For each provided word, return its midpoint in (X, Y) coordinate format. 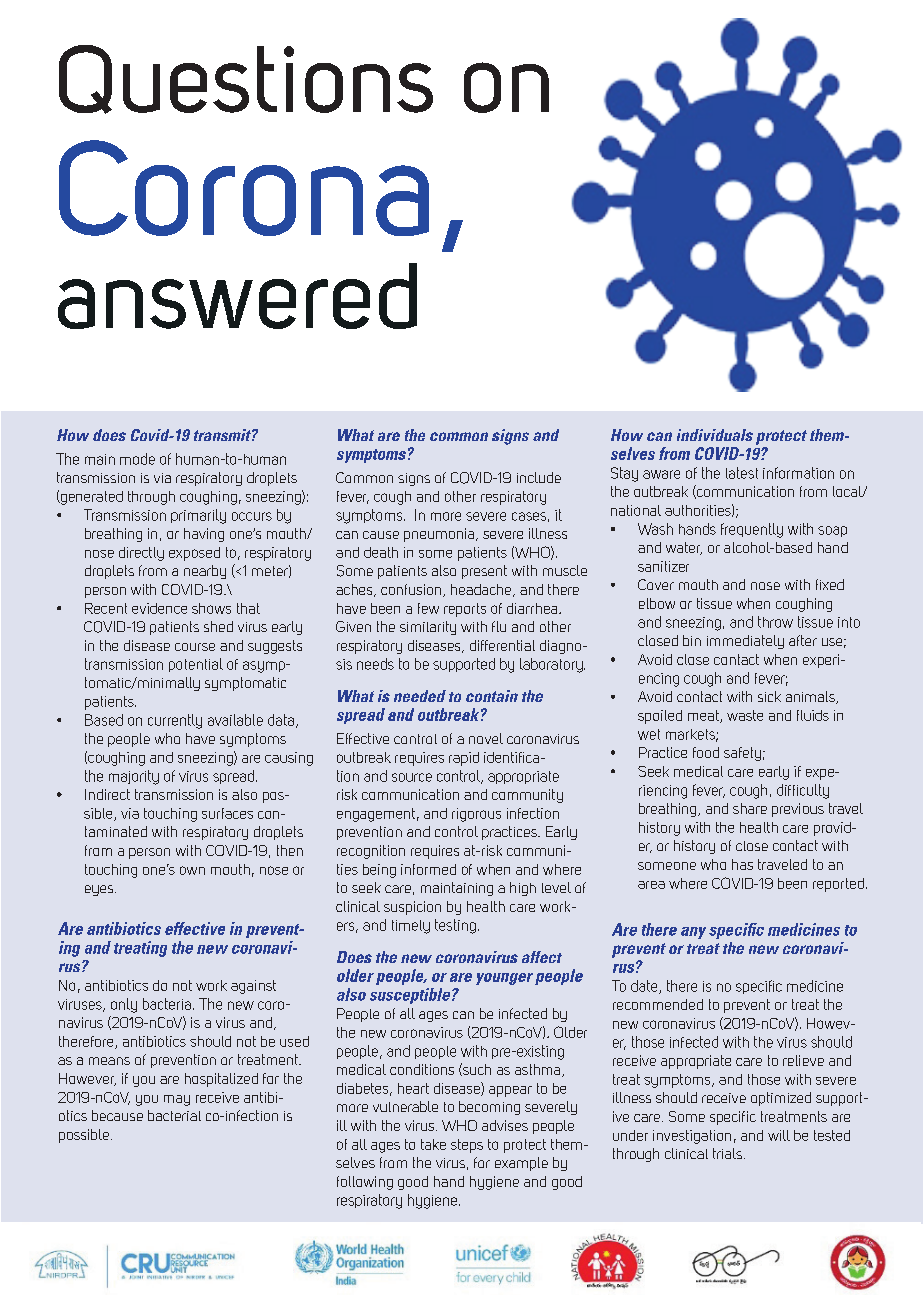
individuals (715, 435)
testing (455, 926)
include (539, 477)
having (204, 535)
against (253, 987)
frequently (752, 530)
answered (237, 296)
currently (175, 721)
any (693, 933)
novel (486, 738)
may (177, 1100)
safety (742, 754)
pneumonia (439, 535)
